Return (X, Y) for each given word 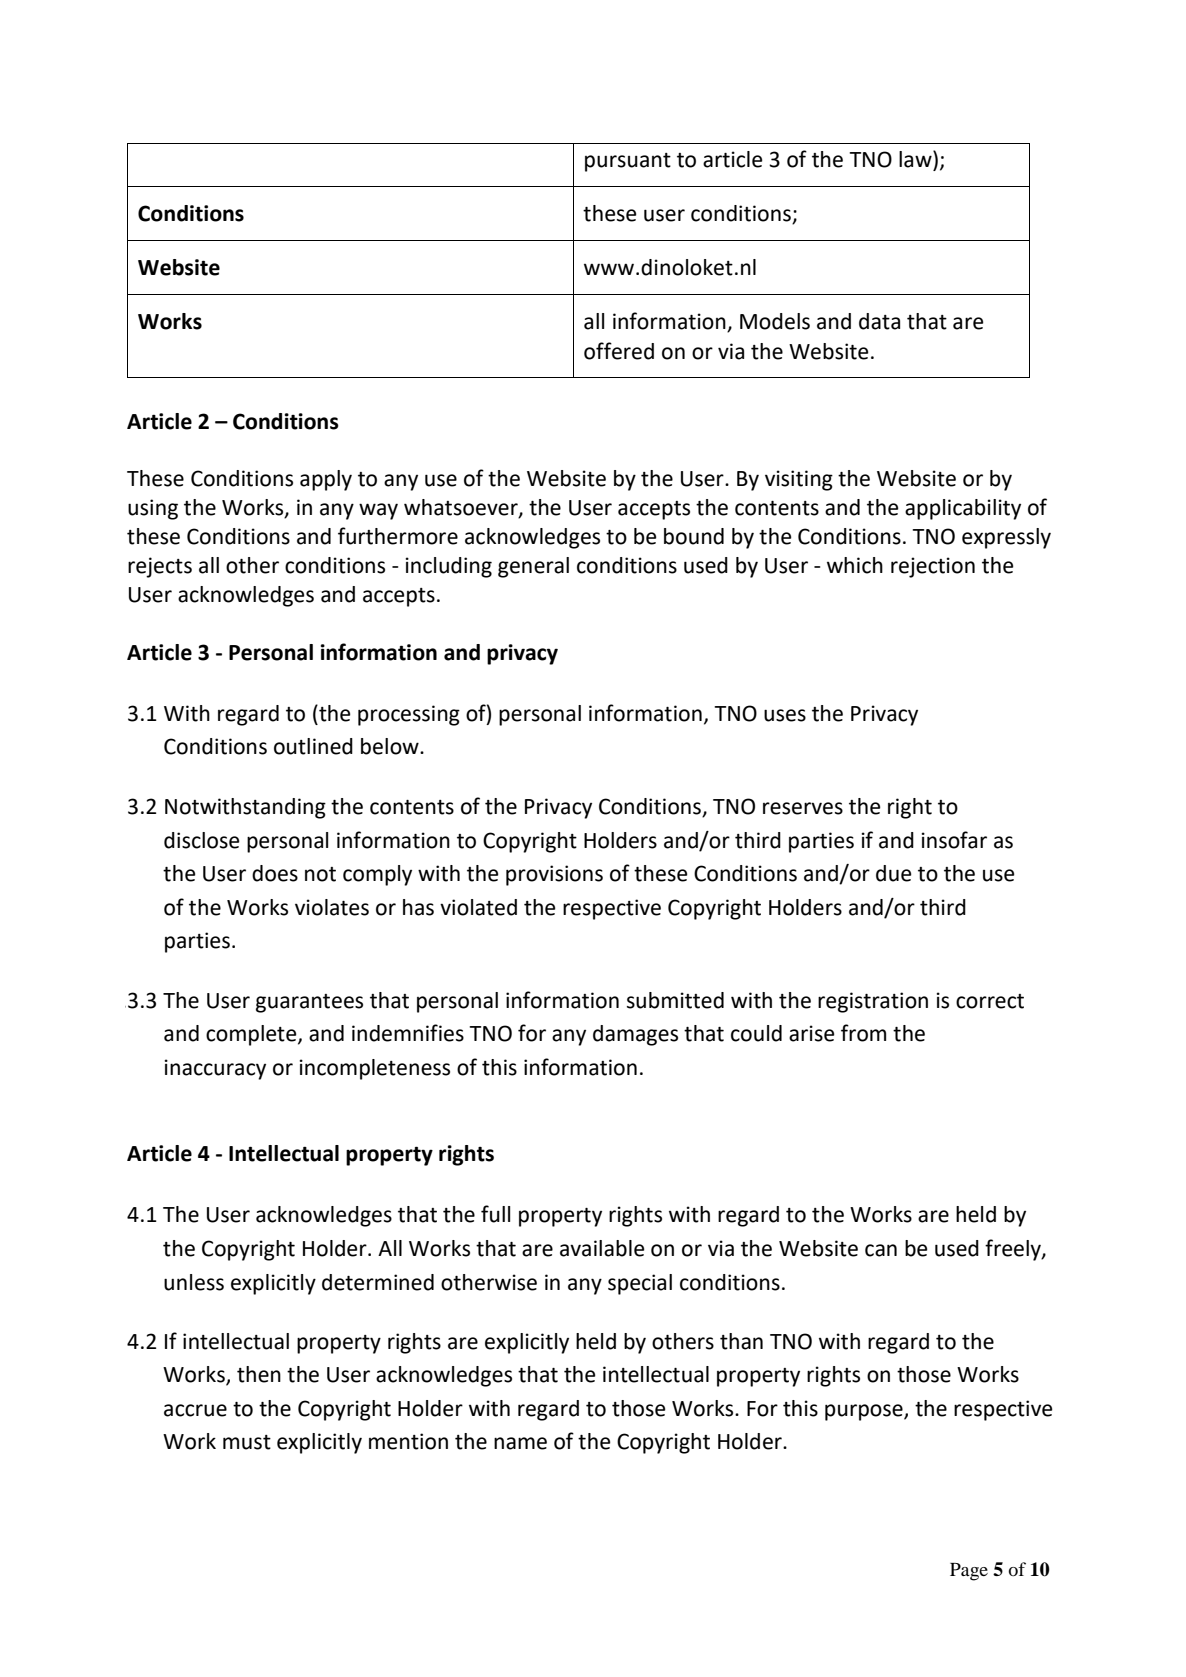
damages (635, 1035)
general (533, 567)
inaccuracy (215, 1069)
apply (326, 480)
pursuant (628, 162)
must (247, 1442)
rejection (933, 567)
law (916, 159)
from (863, 1033)
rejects (160, 567)
